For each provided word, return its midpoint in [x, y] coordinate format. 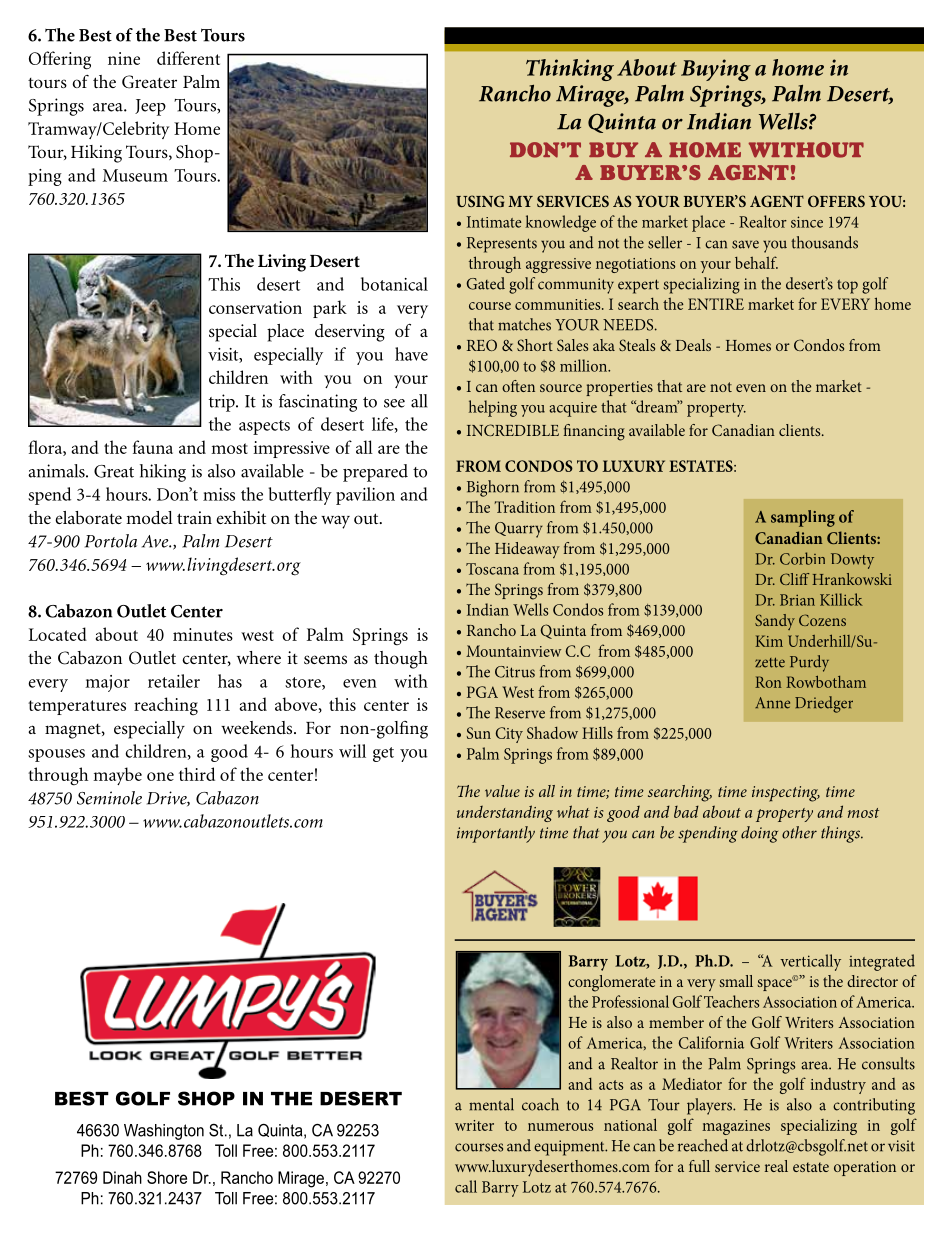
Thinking [570, 70]
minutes [203, 634]
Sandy [775, 622]
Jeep [150, 107]
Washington [164, 1132]
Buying [716, 70]
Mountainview [513, 651]
